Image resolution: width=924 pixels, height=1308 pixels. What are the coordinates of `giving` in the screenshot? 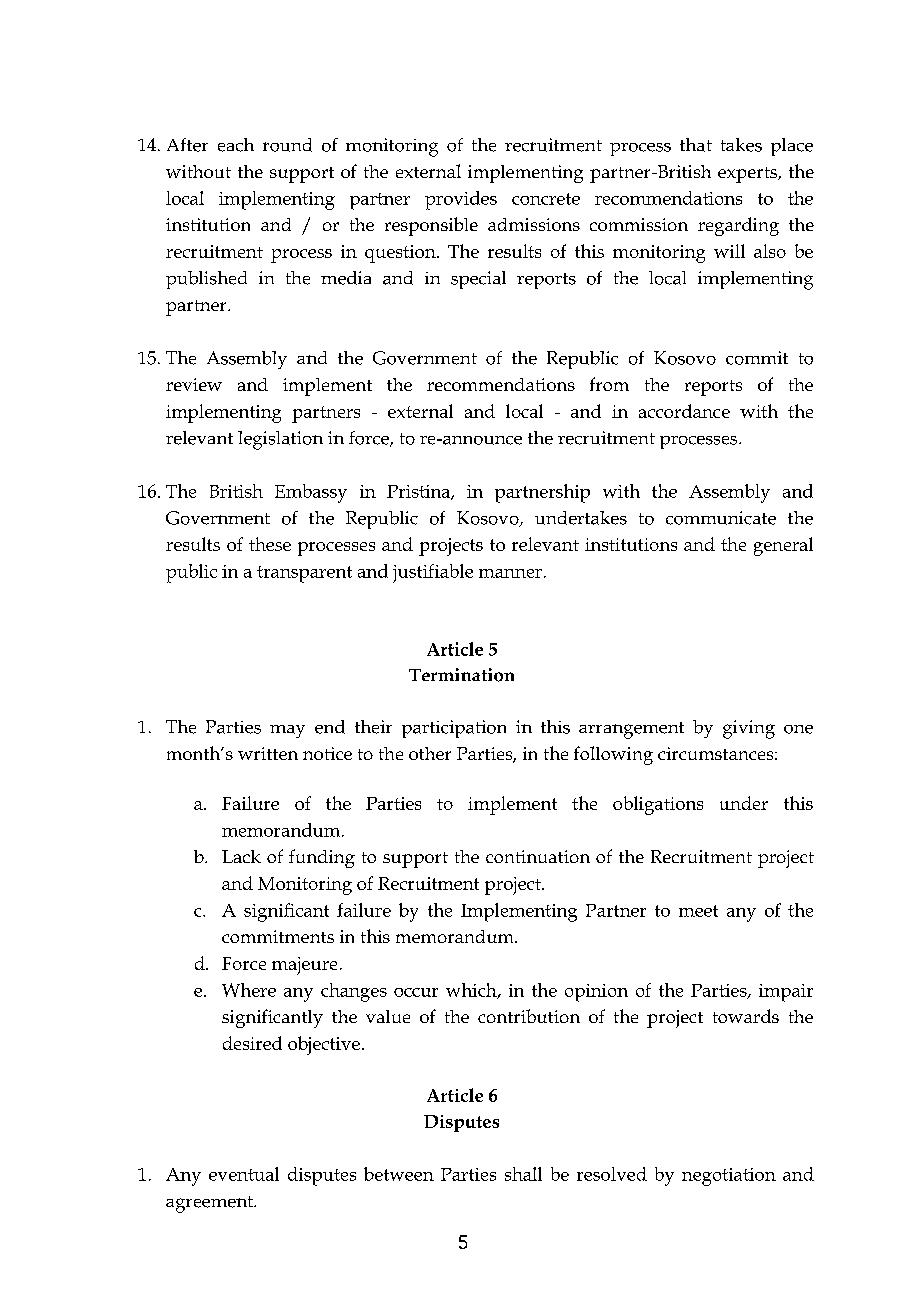 It's located at (749, 729).
